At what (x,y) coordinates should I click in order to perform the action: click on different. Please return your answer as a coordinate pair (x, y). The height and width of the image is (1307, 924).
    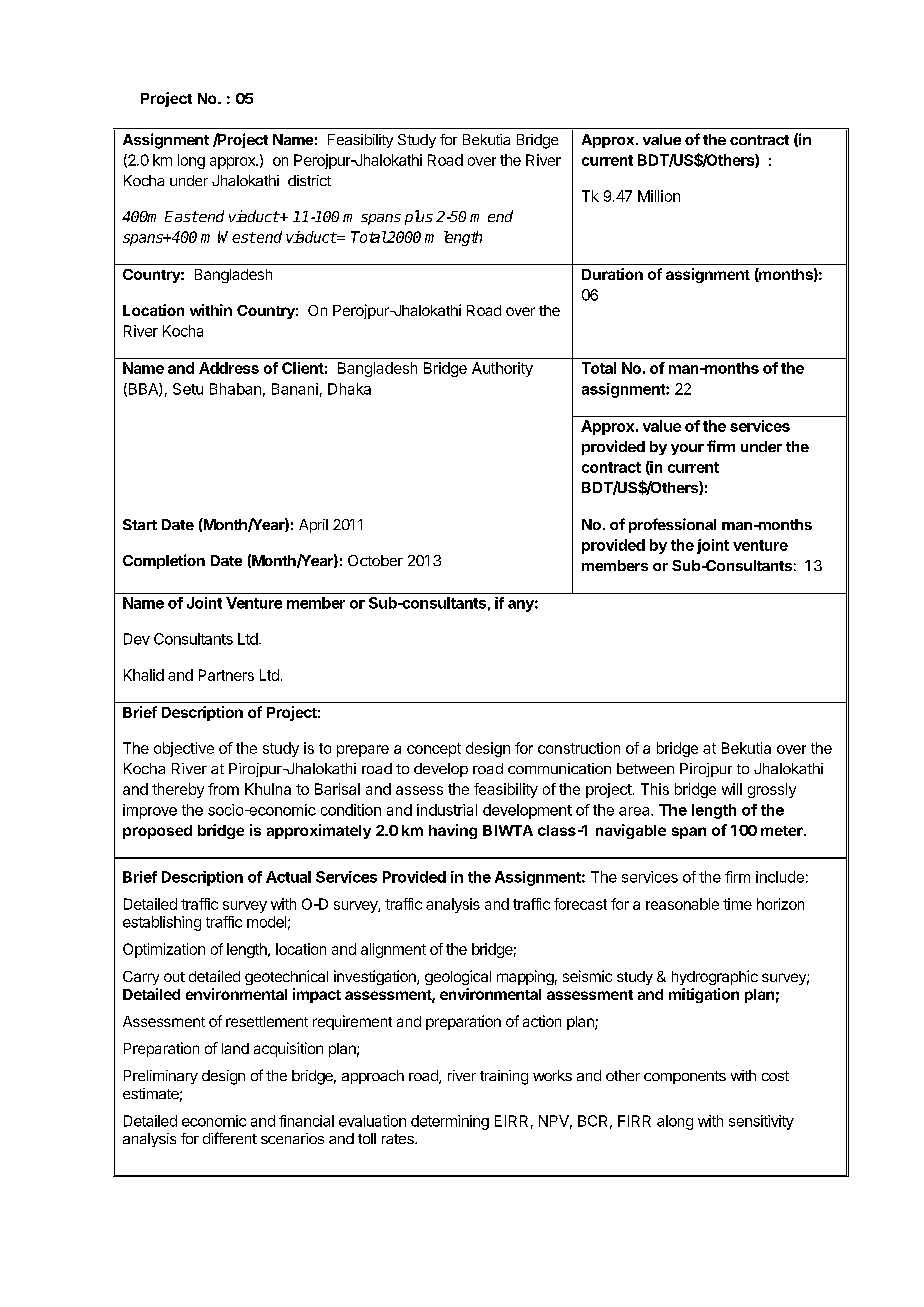
    Looking at the image, I should click on (230, 1138).
